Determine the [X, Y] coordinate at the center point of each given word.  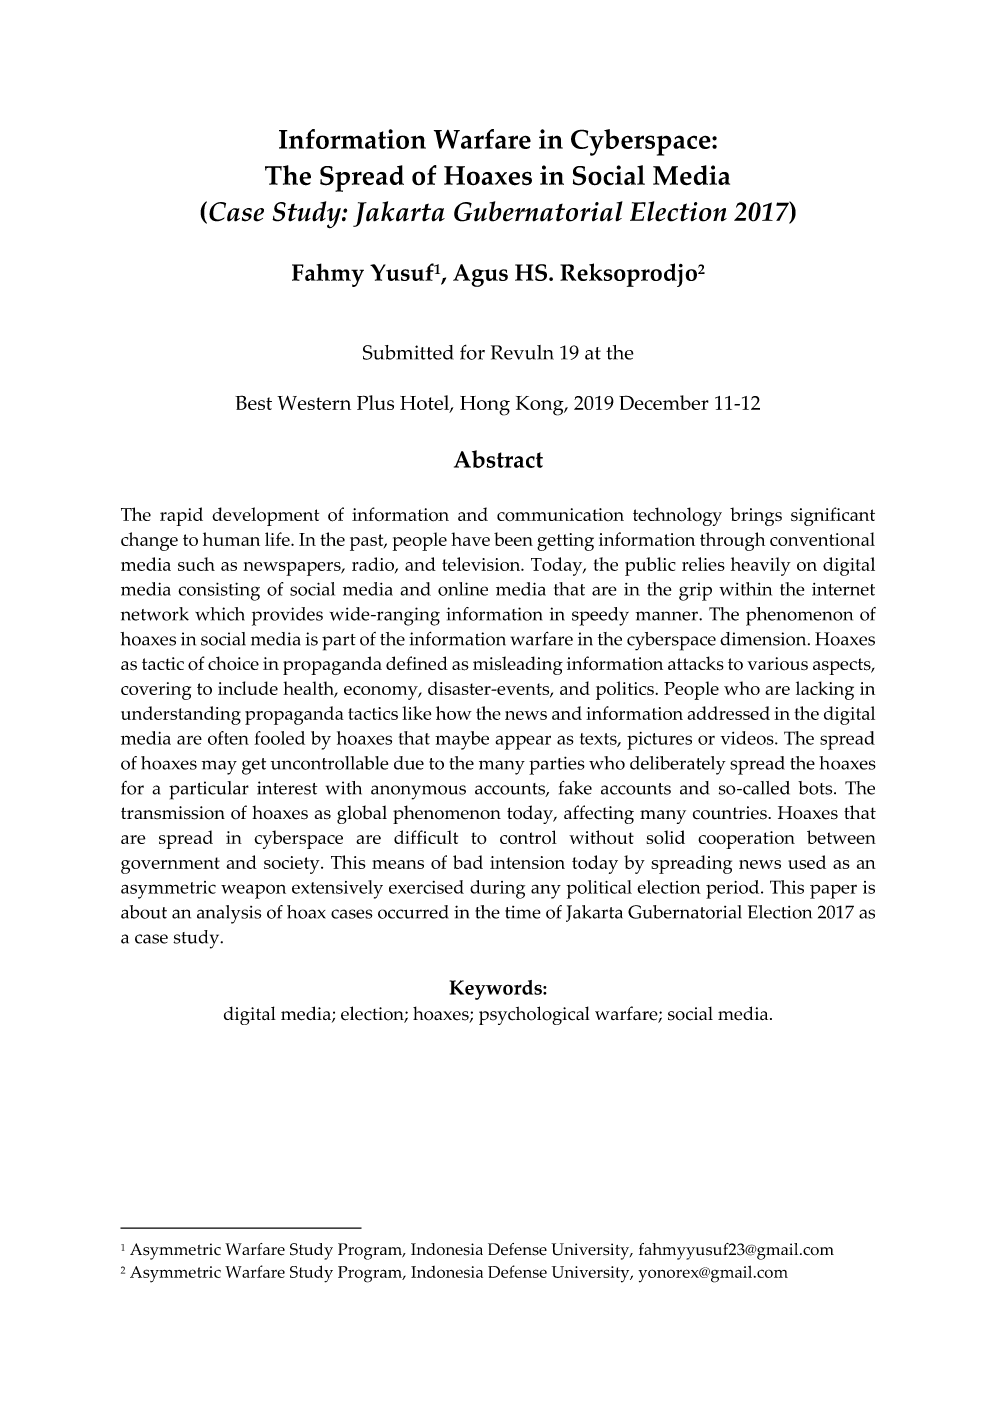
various [777, 664]
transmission [173, 813]
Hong [485, 406]
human [231, 539]
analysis [229, 914]
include [248, 688]
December [664, 402]
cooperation [746, 840]
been [513, 539]
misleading [518, 665]
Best [253, 402]
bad [468, 862]
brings [756, 516]
